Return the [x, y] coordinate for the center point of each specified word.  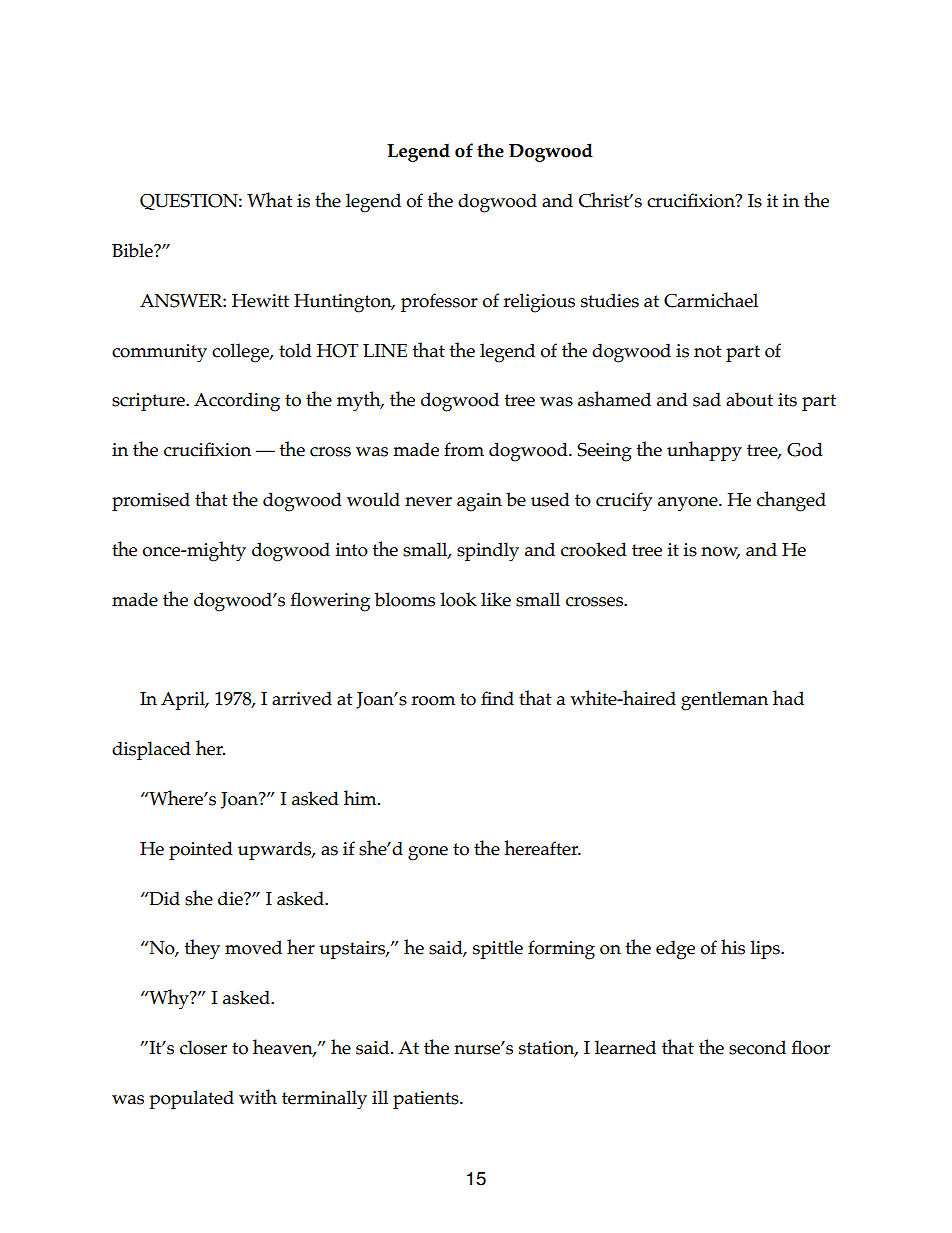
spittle [498, 949]
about [749, 399]
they [202, 949]
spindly [488, 552]
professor [439, 302]
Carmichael [711, 300]
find [497, 698]
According [237, 402]
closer [203, 1047]
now [720, 553]
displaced [151, 750]
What [269, 200]
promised [151, 501]
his [733, 947]
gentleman [724, 701]
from [464, 449]
